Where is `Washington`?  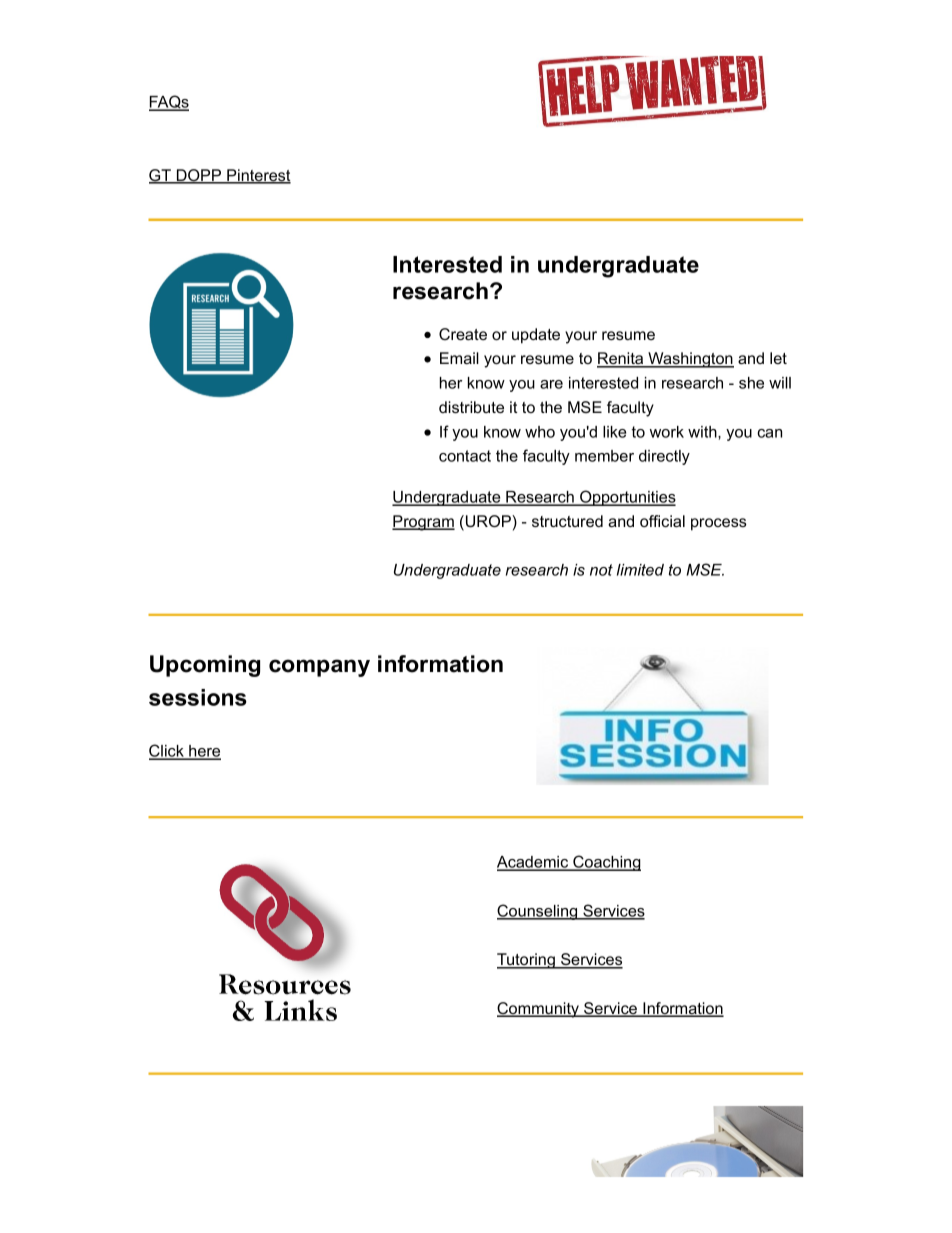 Washington is located at coordinates (690, 360).
